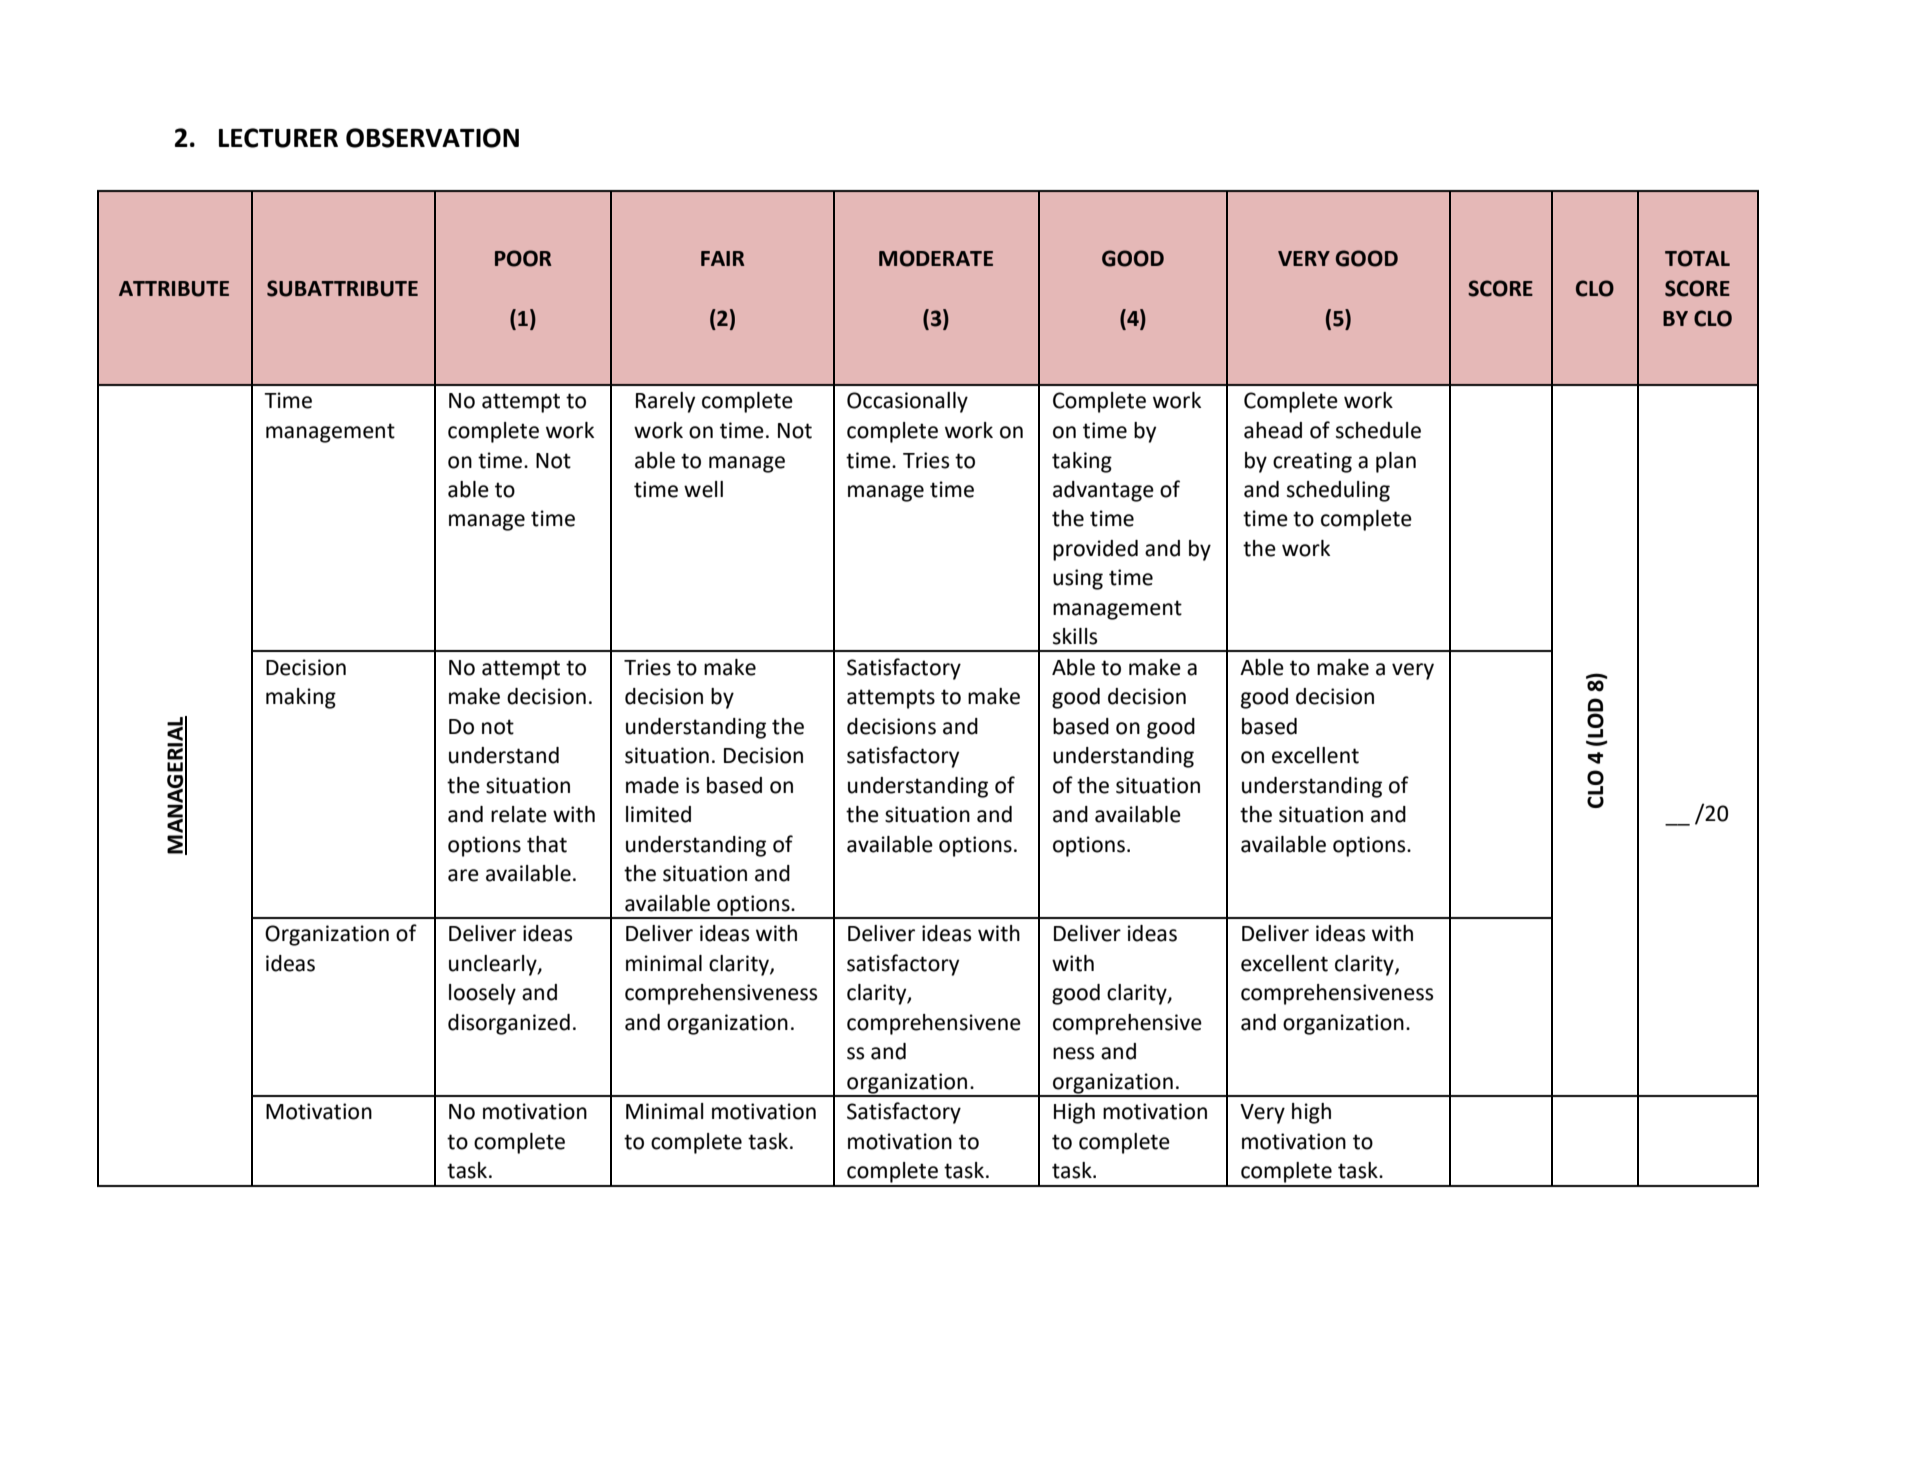  What do you see at coordinates (703, 489) in the document?
I see `well` at bounding box center [703, 489].
